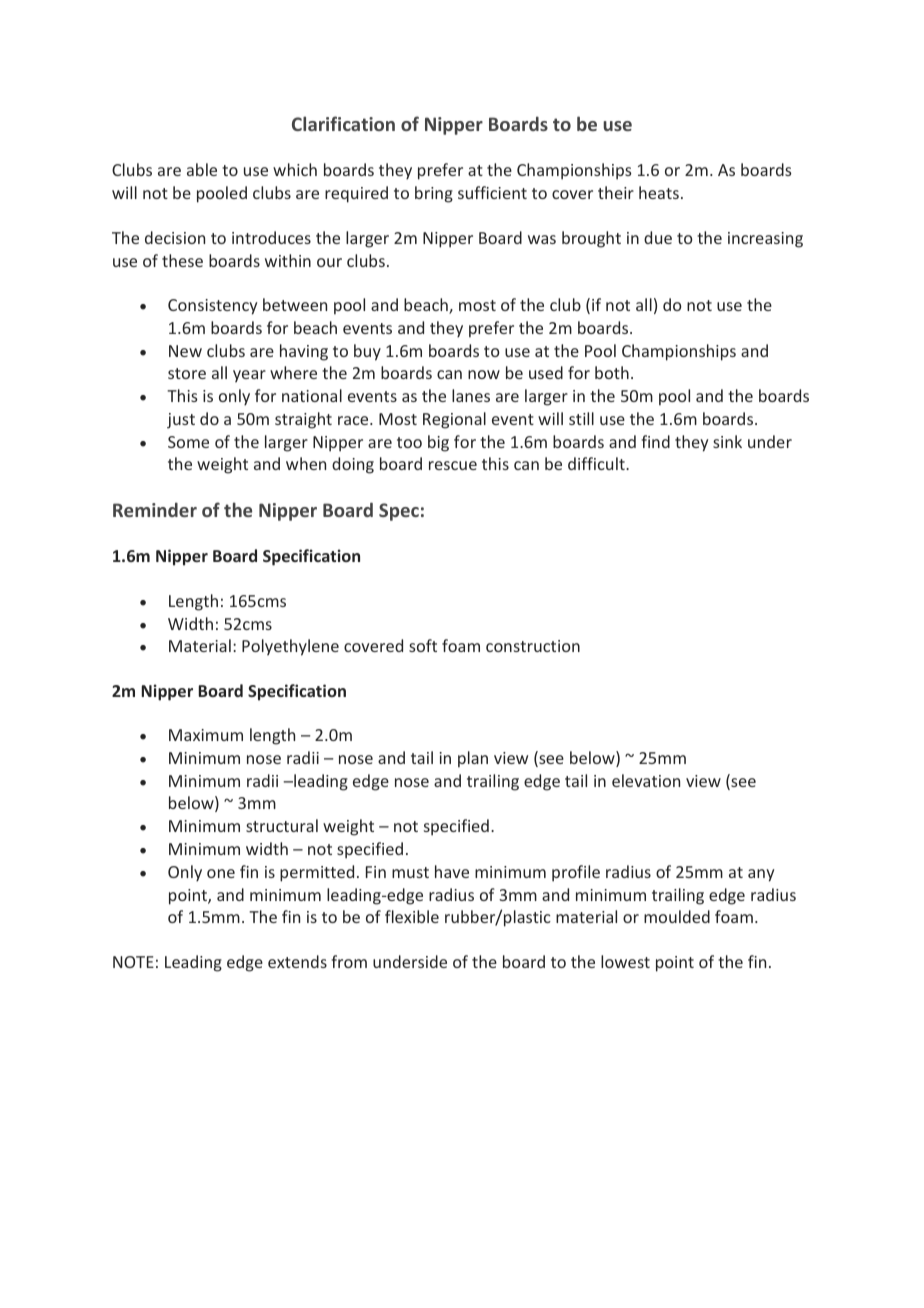 This page has height=1308, width=924. I want to click on moulded, so click(677, 916).
